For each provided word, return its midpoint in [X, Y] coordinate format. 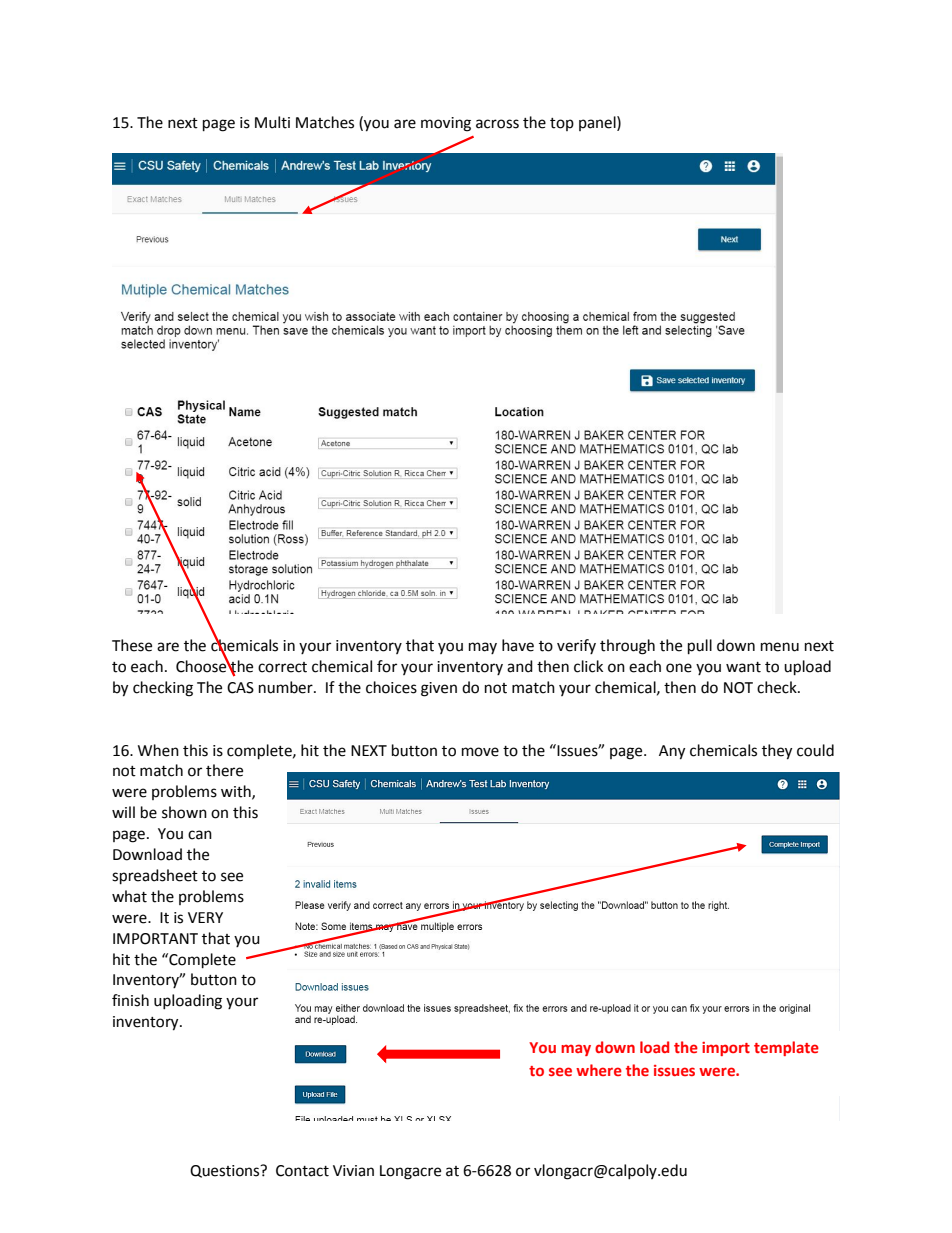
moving [446, 124]
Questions [226, 1171]
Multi [272, 122]
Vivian [353, 1171]
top [562, 124]
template [786, 1048]
